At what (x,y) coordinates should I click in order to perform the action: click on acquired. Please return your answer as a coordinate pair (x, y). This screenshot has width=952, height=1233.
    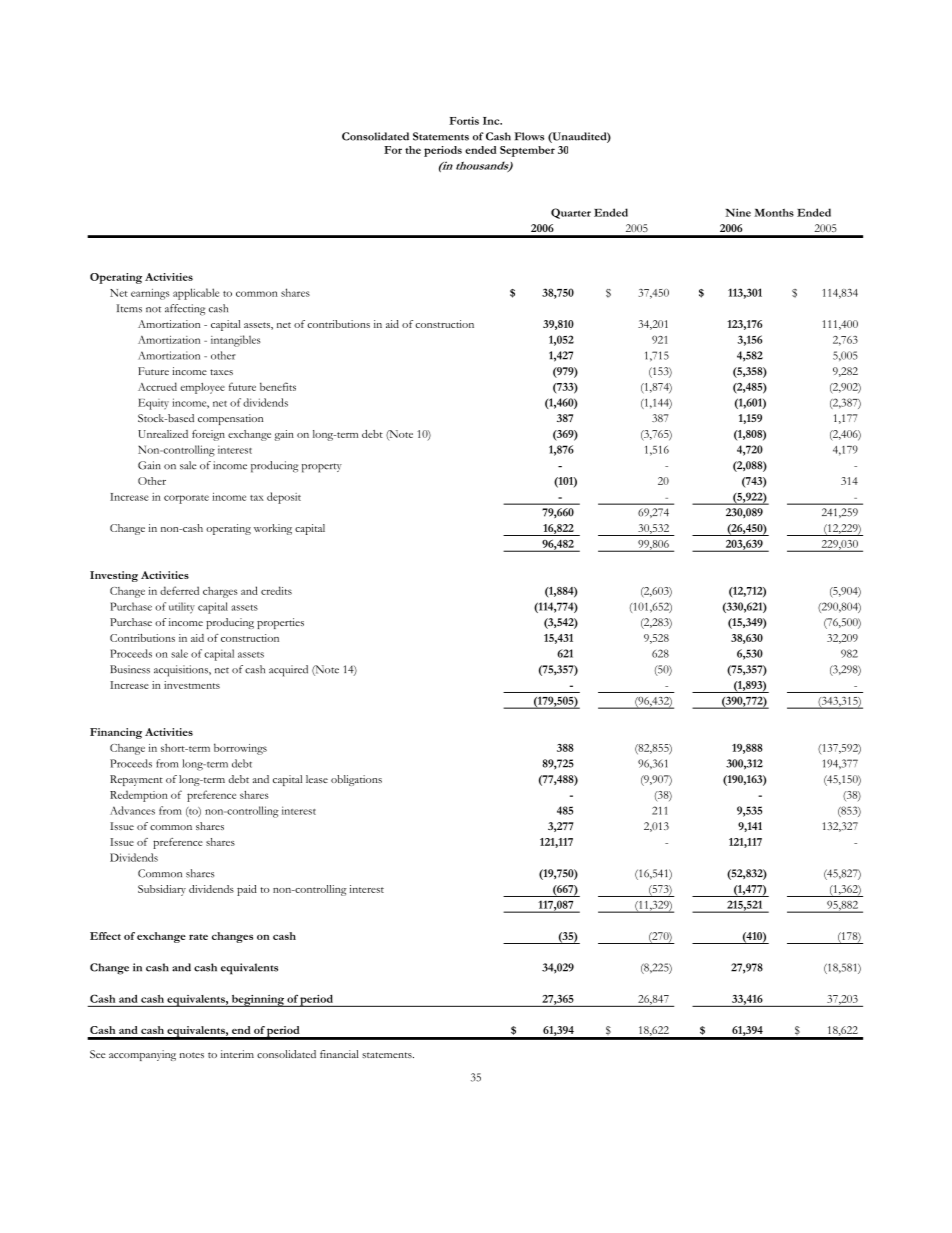
    Looking at the image, I should click on (288, 671).
